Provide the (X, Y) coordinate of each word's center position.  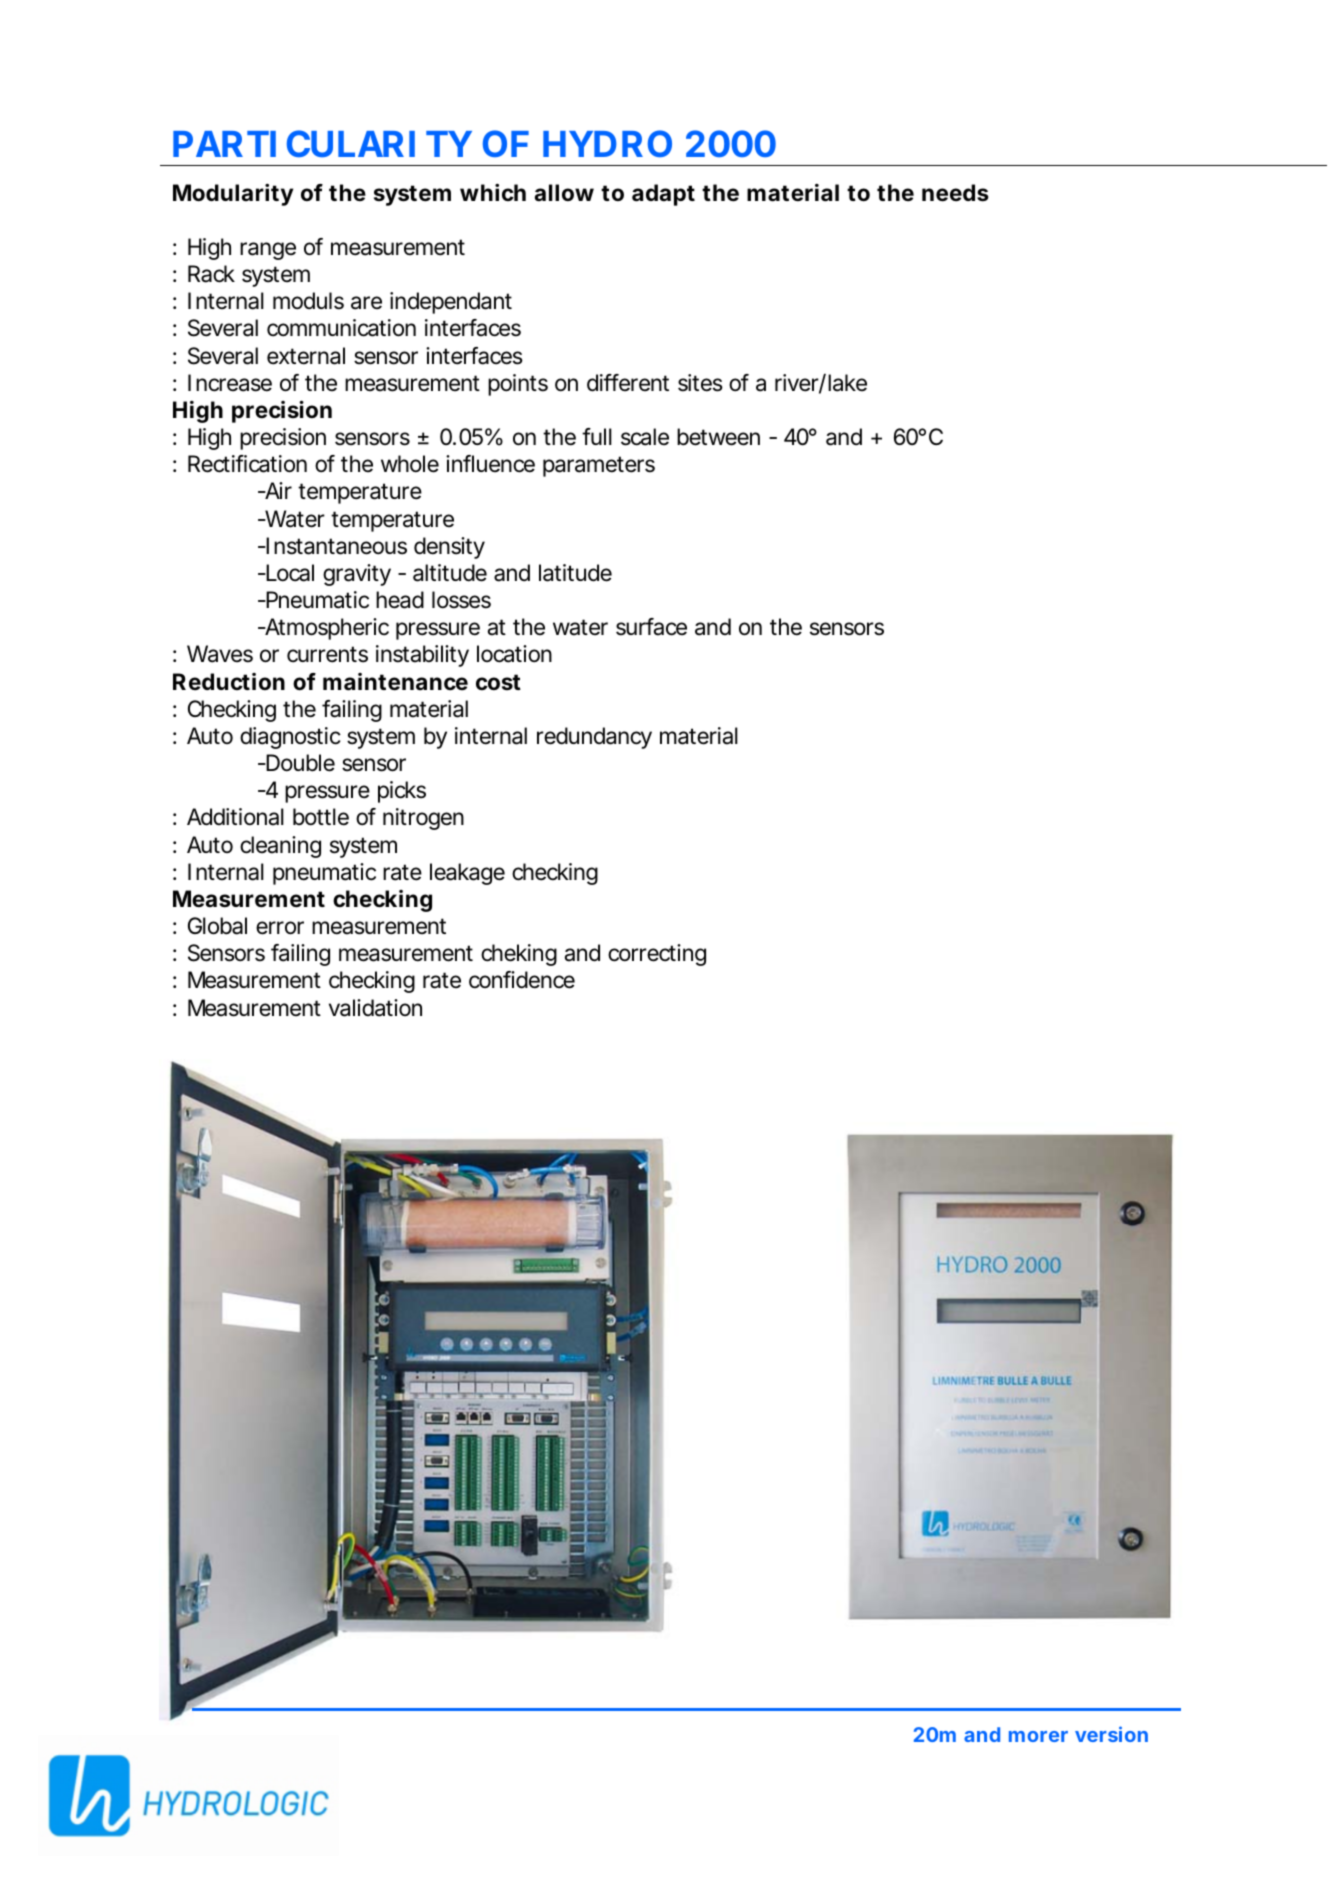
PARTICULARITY (322, 143)
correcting (657, 955)
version (1111, 1734)
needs (955, 193)
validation (375, 1008)
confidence (522, 980)
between (718, 437)
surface (651, 627)
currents (327, 654)
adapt (663, 195)
